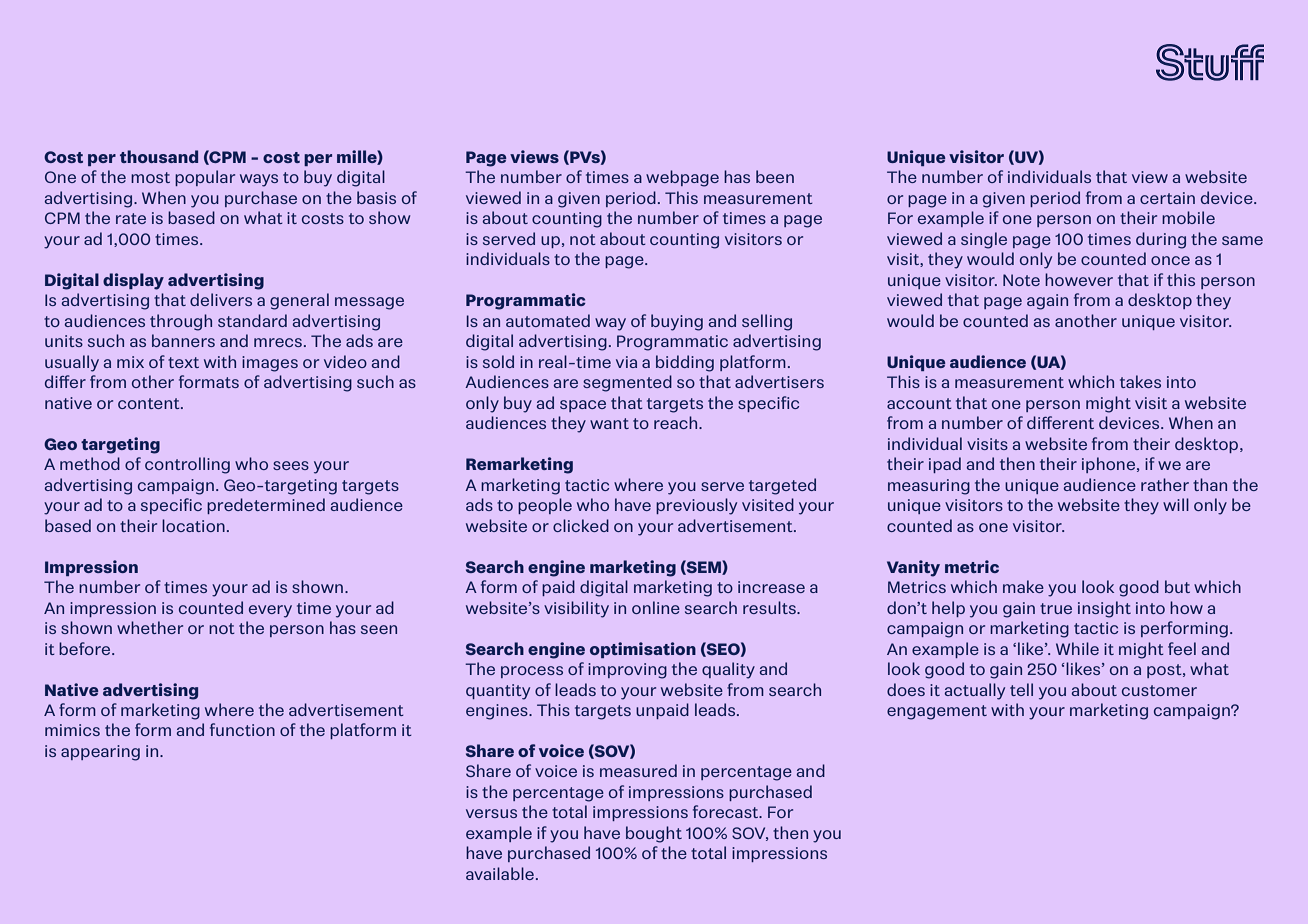 This document has width=1308, height=924. Describe the element at coordinates (775, 176) in the document. I see `been` at that location.
